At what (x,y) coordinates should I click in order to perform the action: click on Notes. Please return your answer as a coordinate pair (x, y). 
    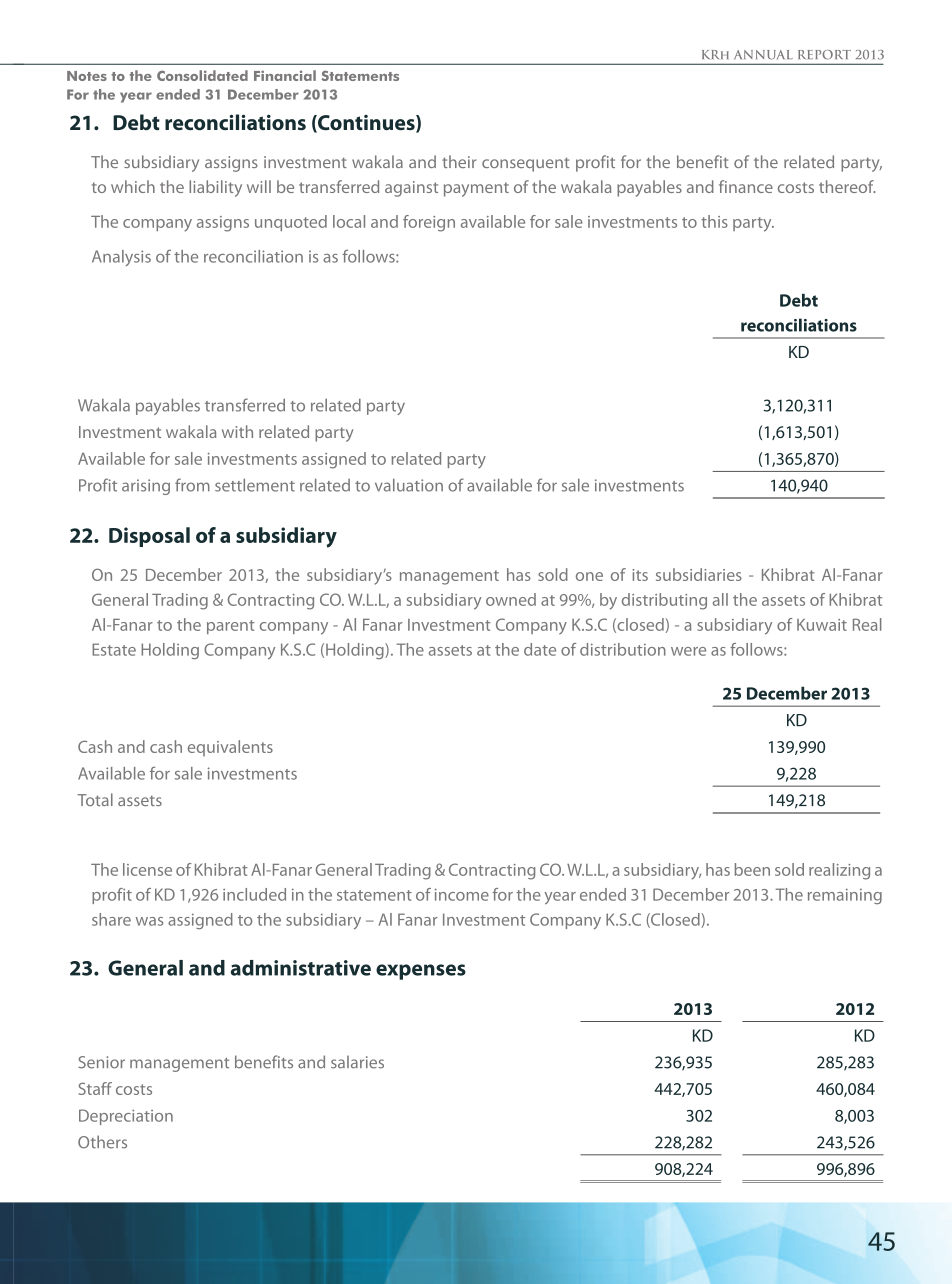
    Looking at the image, I should click on (87, 76).
